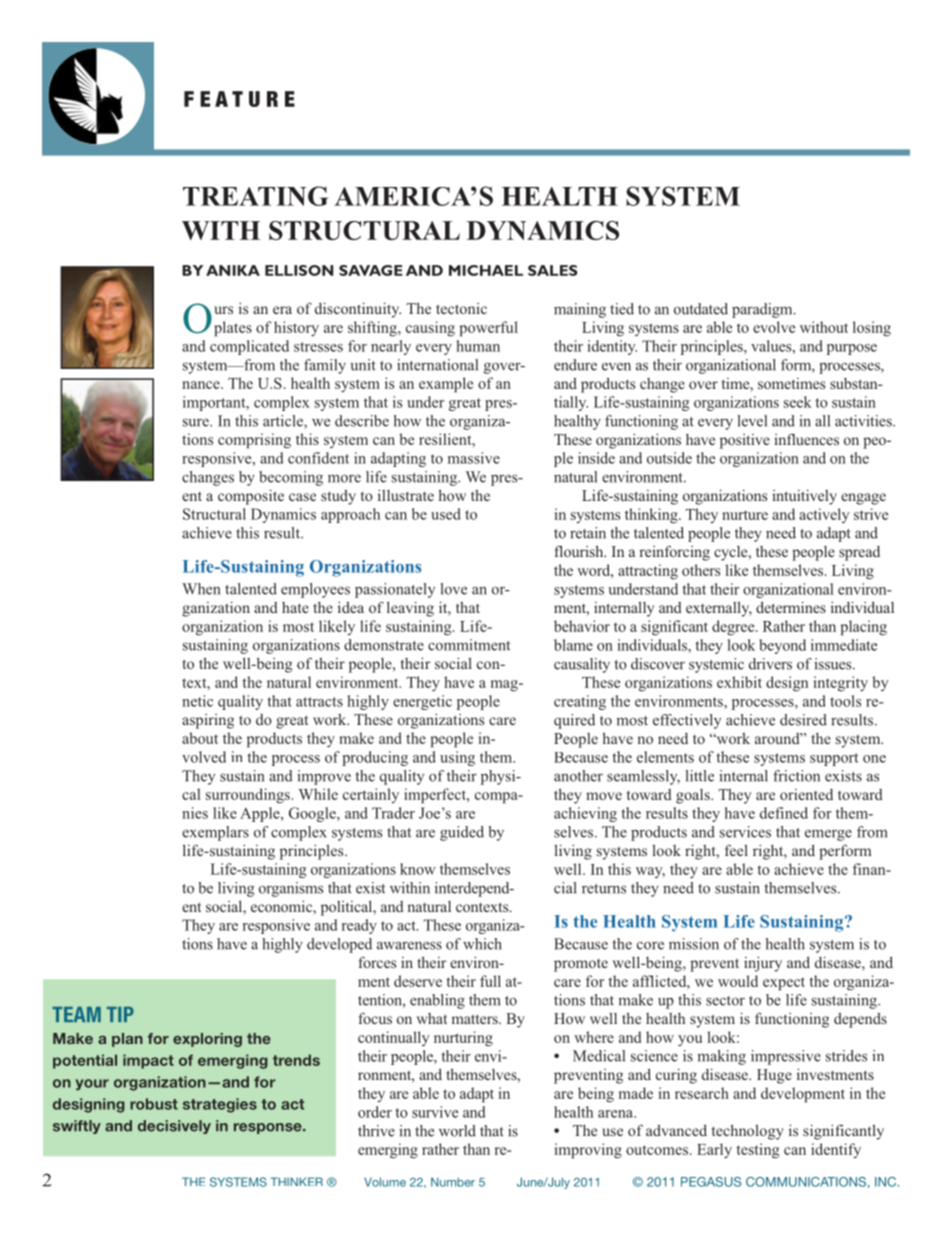 This screenshot has width=952, height=1233. I want to click on seek, so click(798, 402).
